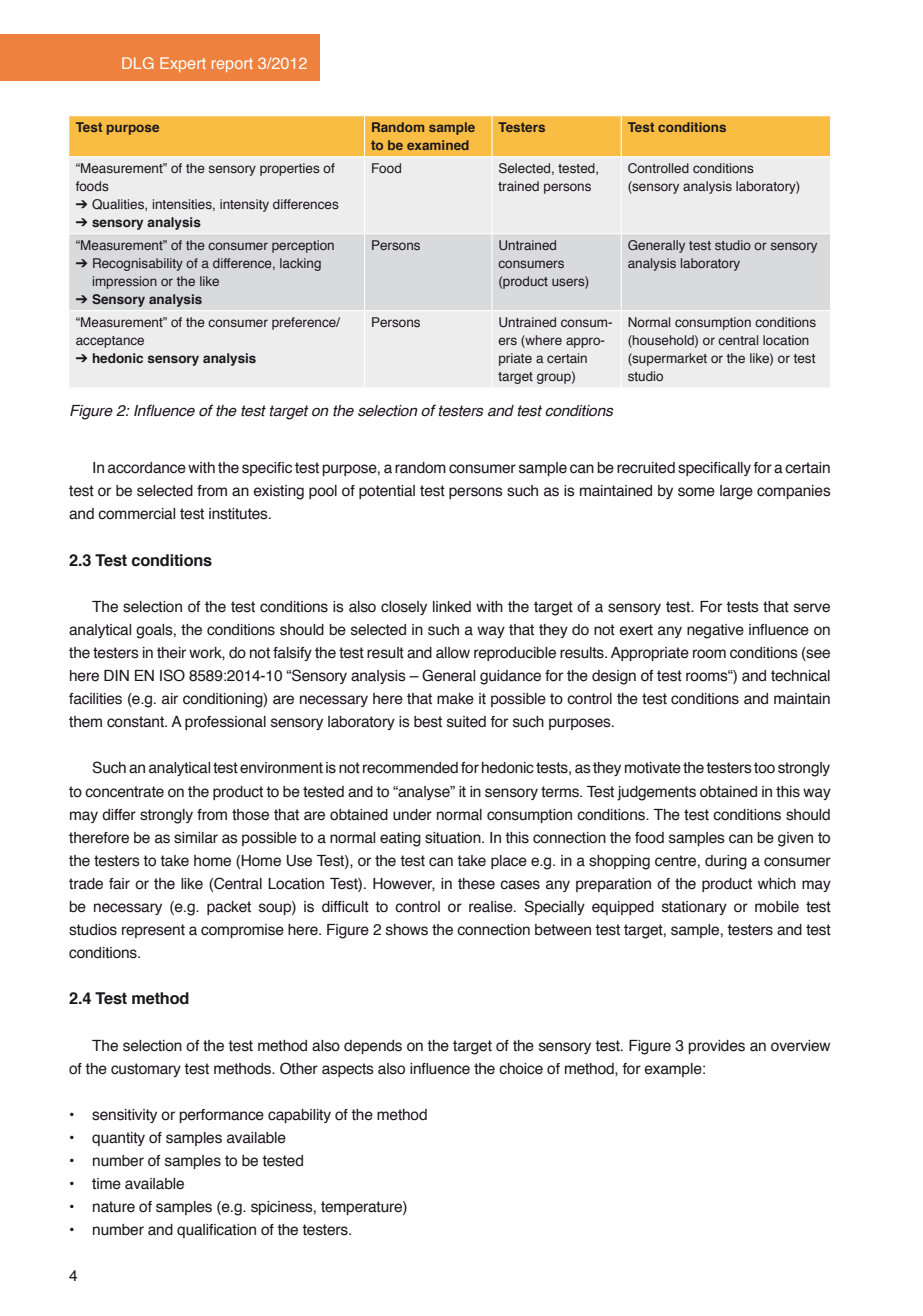 The image size is (923, 1316). Describe the element at coordinates (114, 1207) in the document. I see `nature` at that location.
